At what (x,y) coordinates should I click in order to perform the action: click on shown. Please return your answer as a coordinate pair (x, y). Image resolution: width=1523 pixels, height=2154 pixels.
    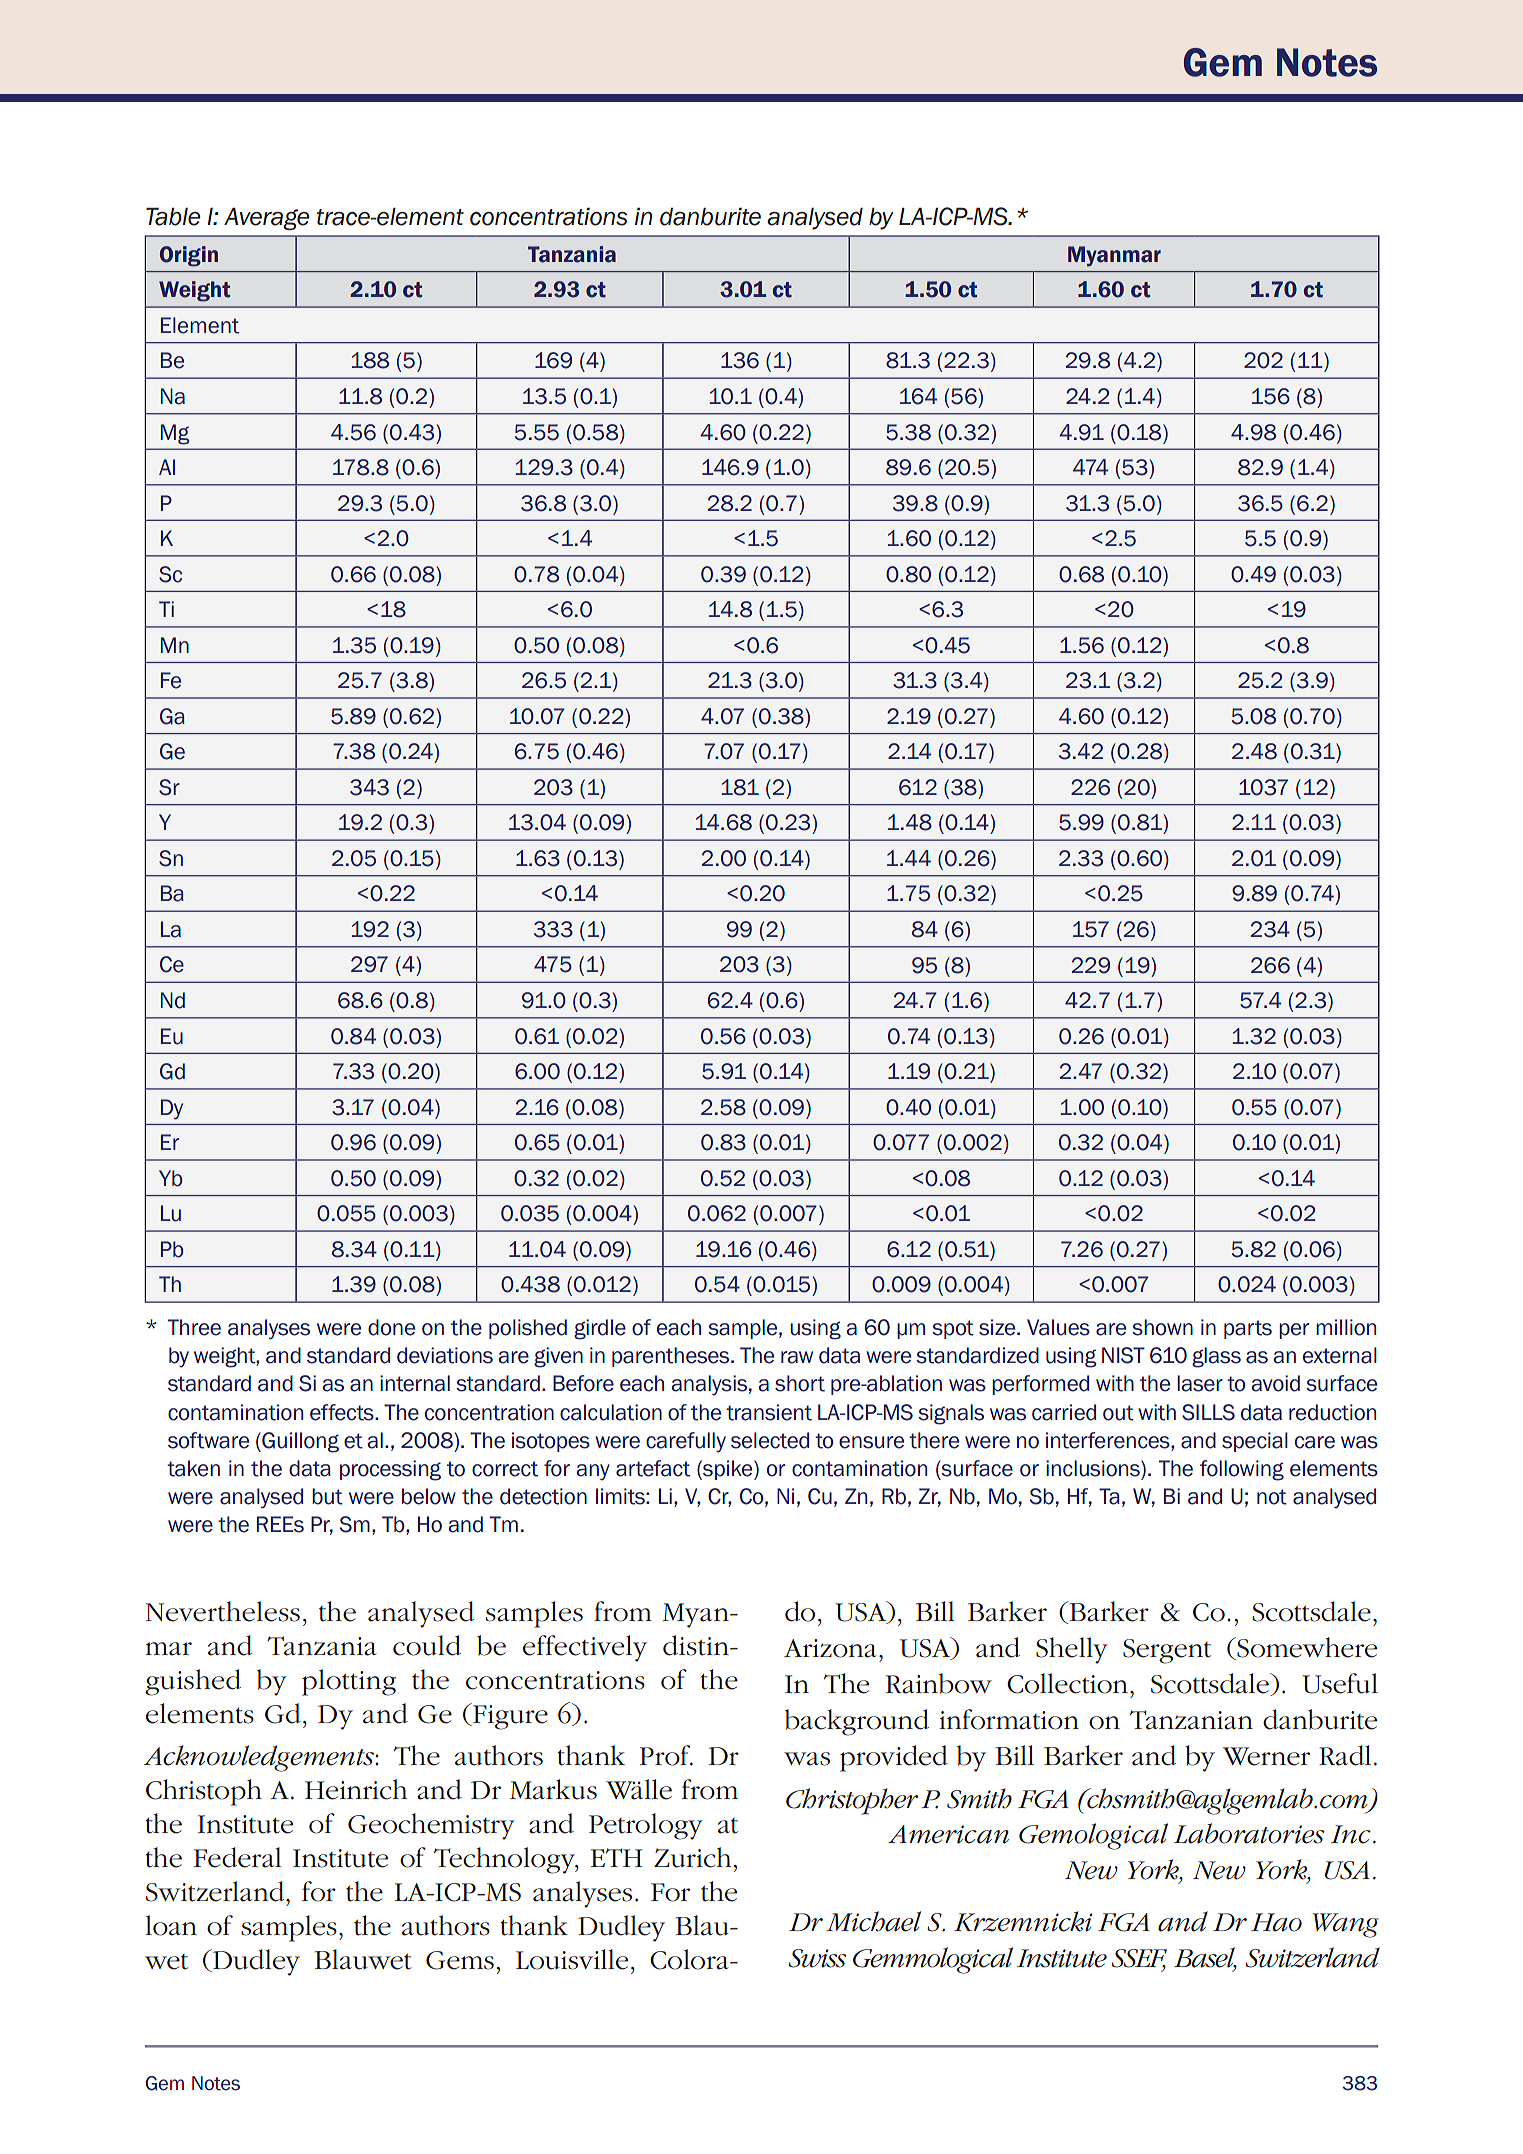
    Looking at the image, I should click on (1162, 1327).
